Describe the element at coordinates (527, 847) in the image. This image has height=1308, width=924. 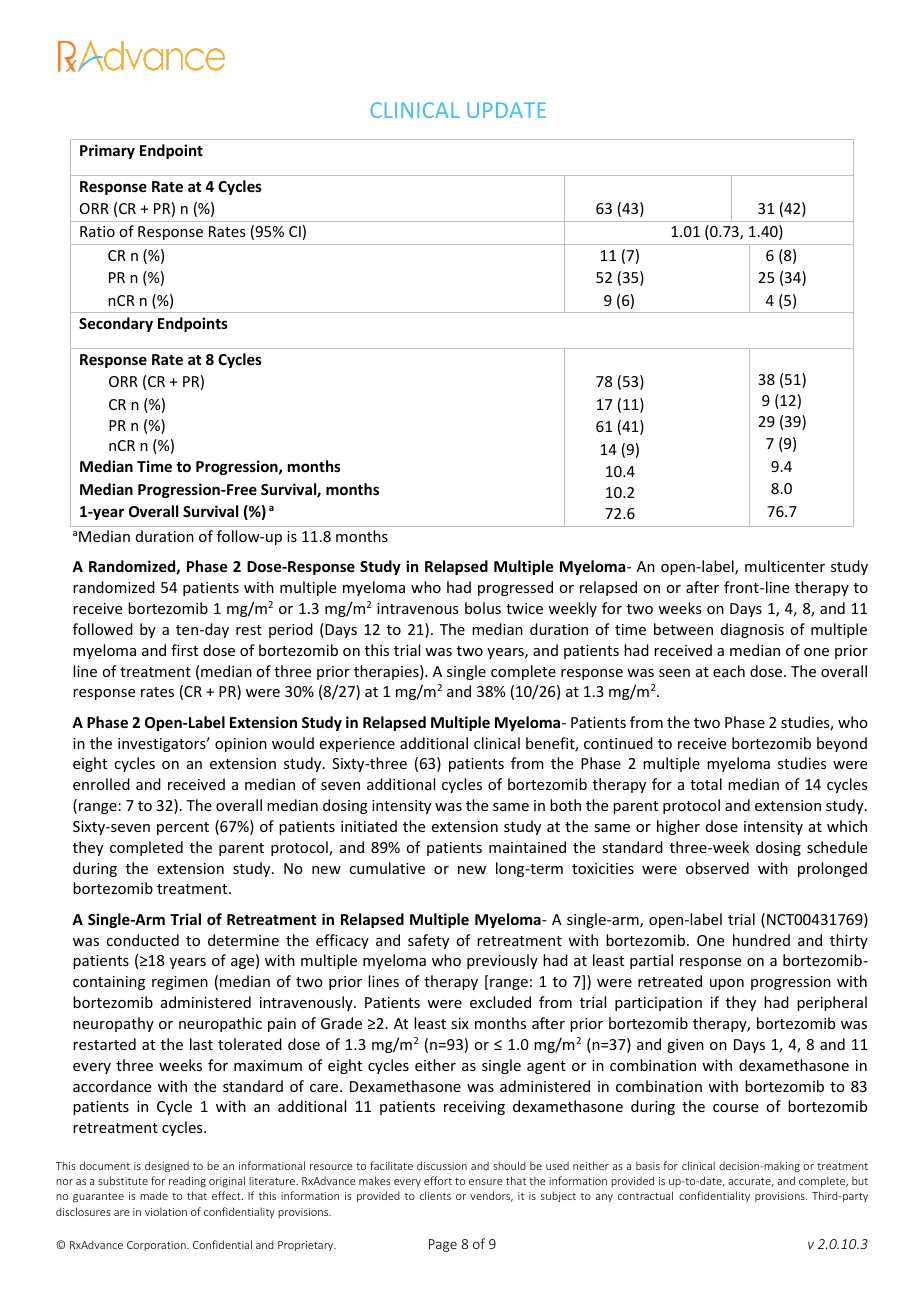
I see `maintained` at that location.
